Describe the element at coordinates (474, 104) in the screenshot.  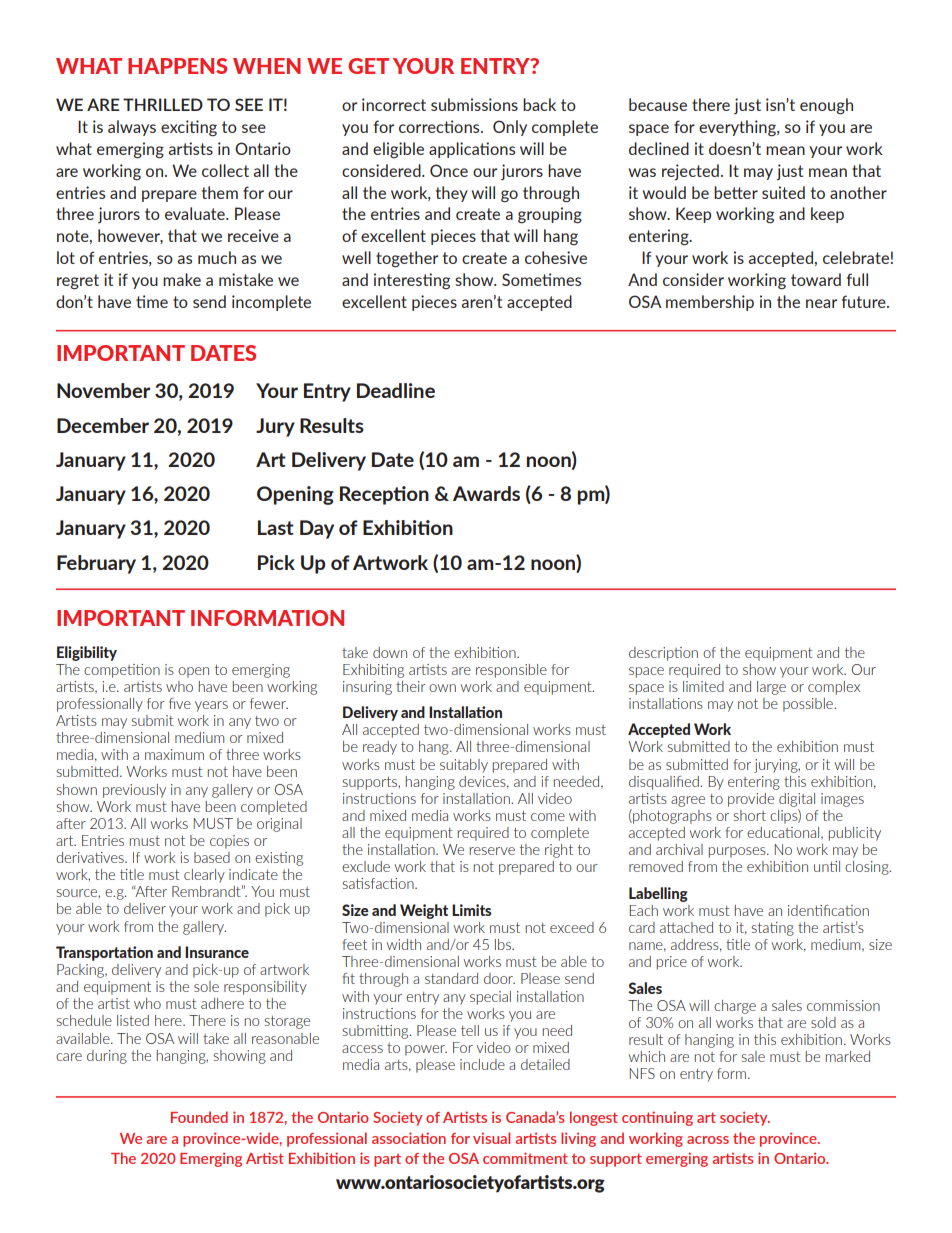
I see `submissions` at that location.
